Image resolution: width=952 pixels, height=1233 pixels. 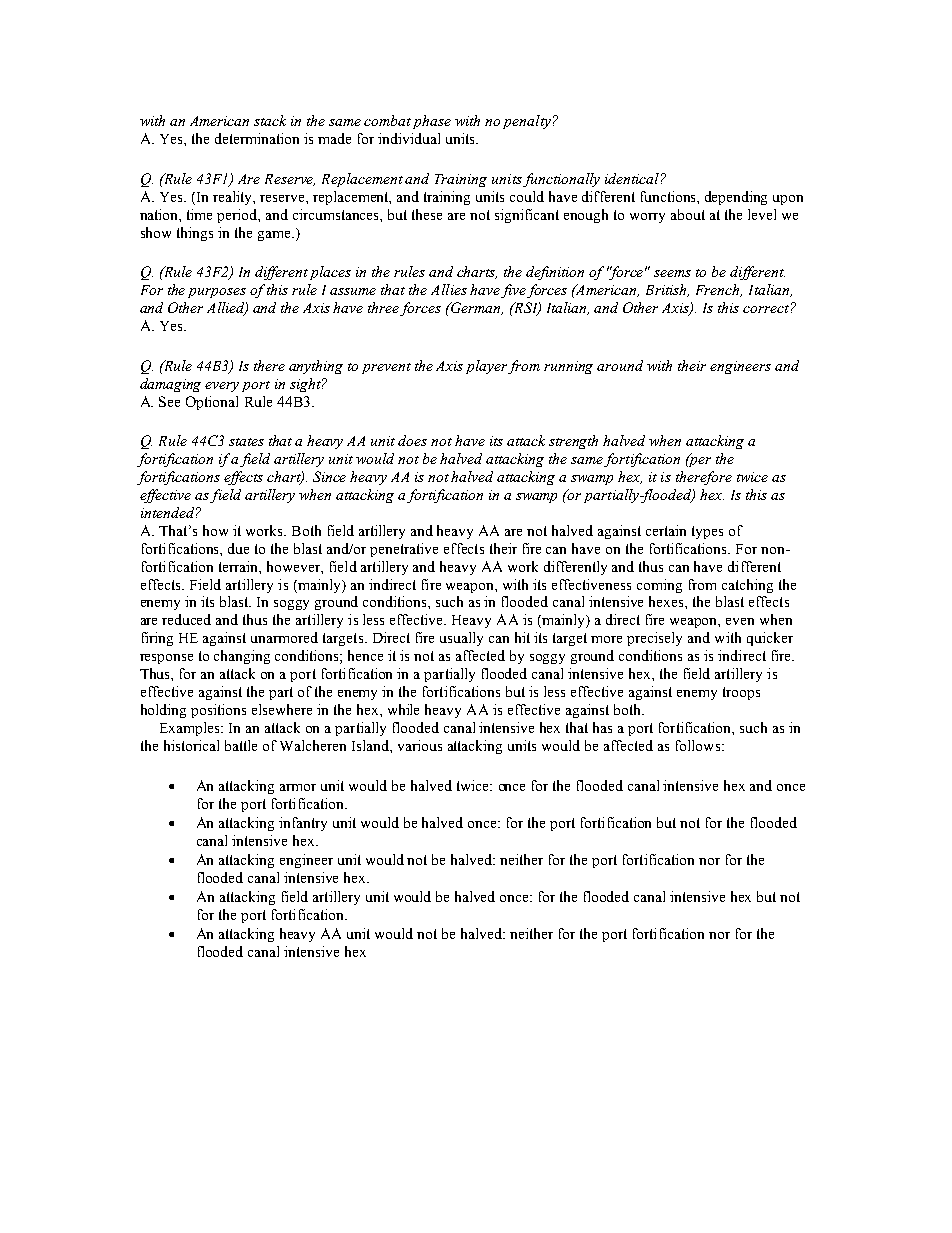 What do you see at coordinates (620, 365) in the page?
I see `around` at bounding box center [620, 365].
